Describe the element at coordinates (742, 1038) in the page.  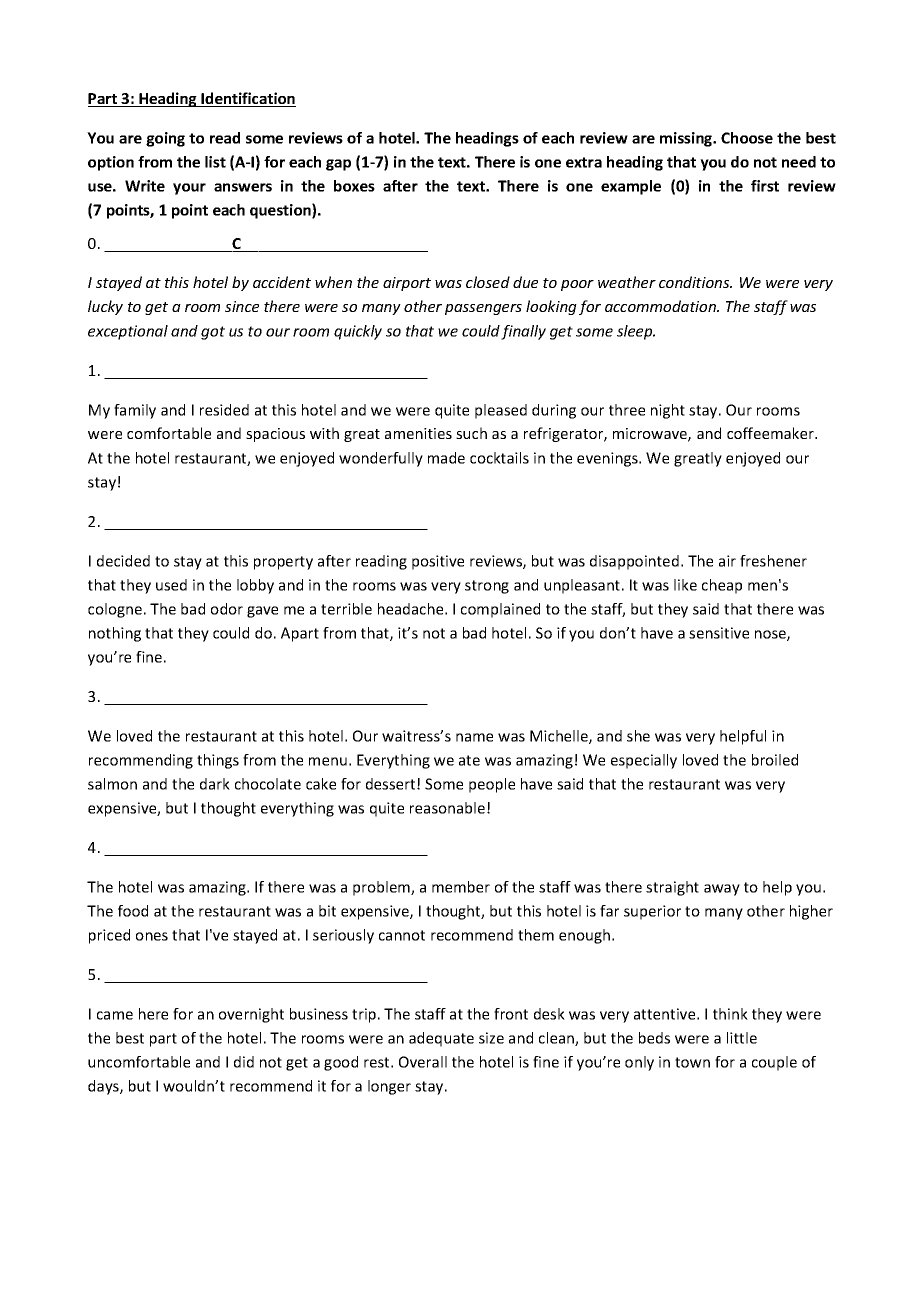
I see `little` at that location.
